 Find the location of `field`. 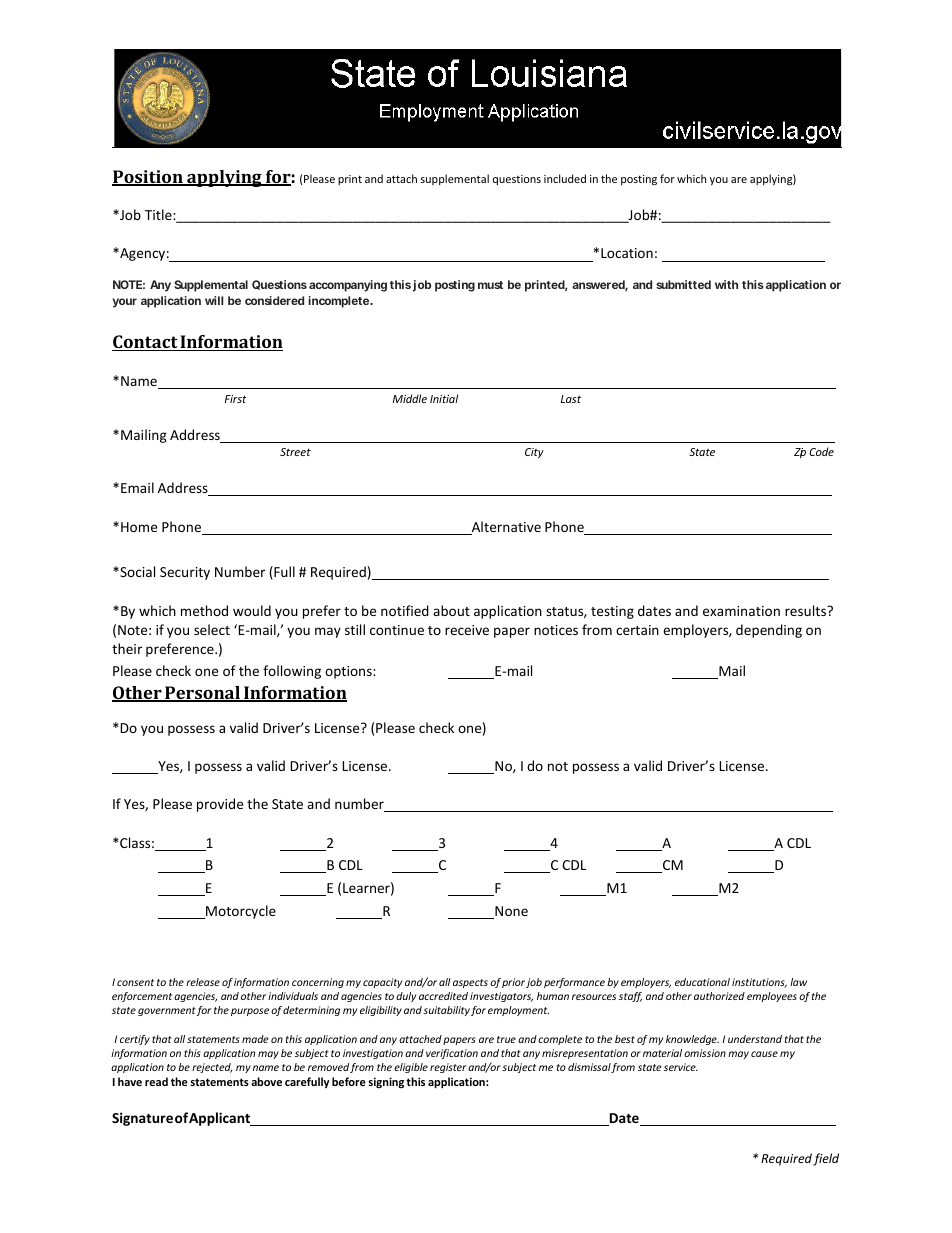

field is located at coordinates (826, 1159).
